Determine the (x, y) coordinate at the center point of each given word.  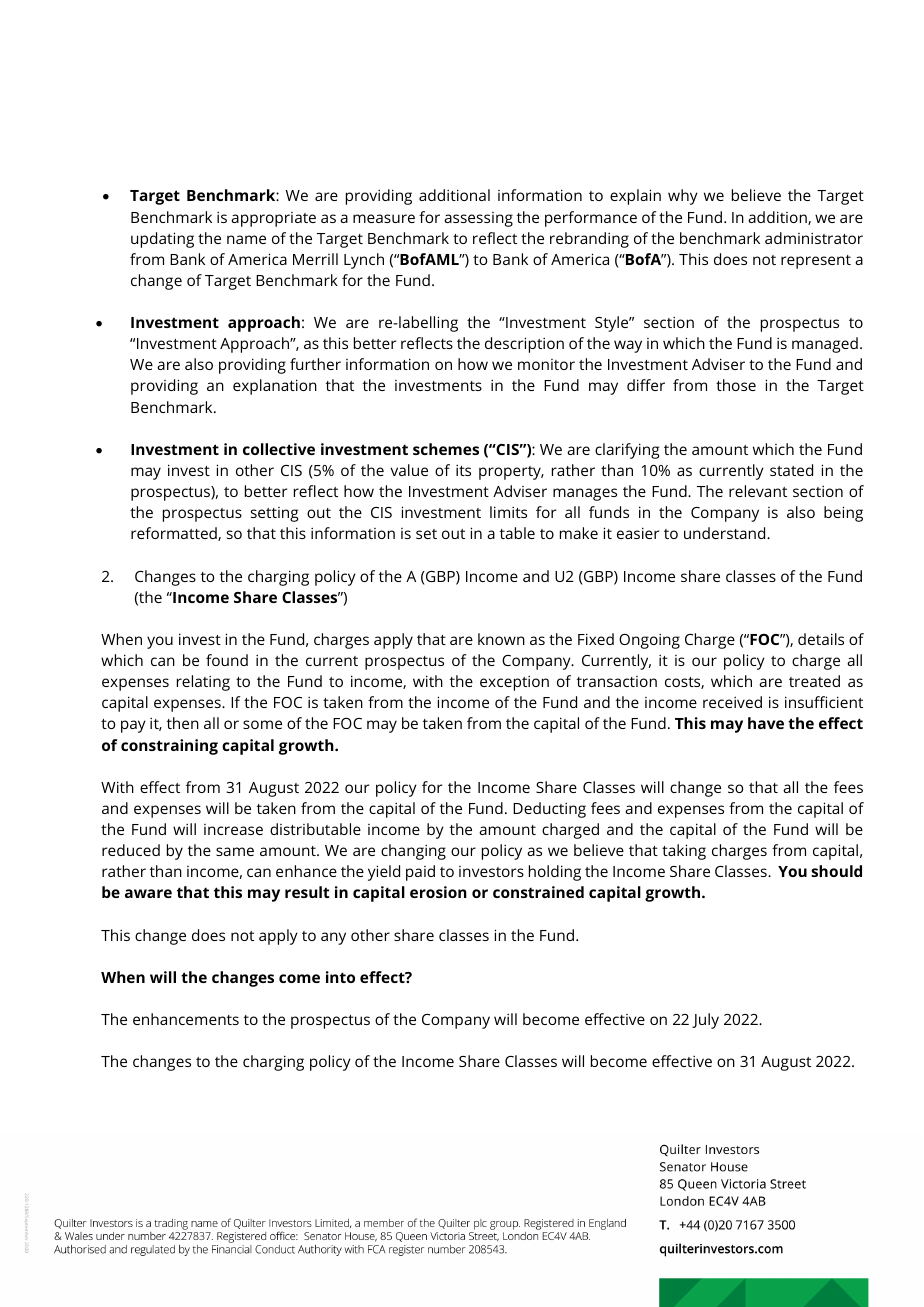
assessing (478, 219)
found (227, 660)
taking (684, 852)
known (501, 639)
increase (233, 829)
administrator (814, 238)
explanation (275, 387)
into (340, 977)
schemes (446, 449)
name (246, 239)
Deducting (549, 810)
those (736, 385)
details (821, 639)
